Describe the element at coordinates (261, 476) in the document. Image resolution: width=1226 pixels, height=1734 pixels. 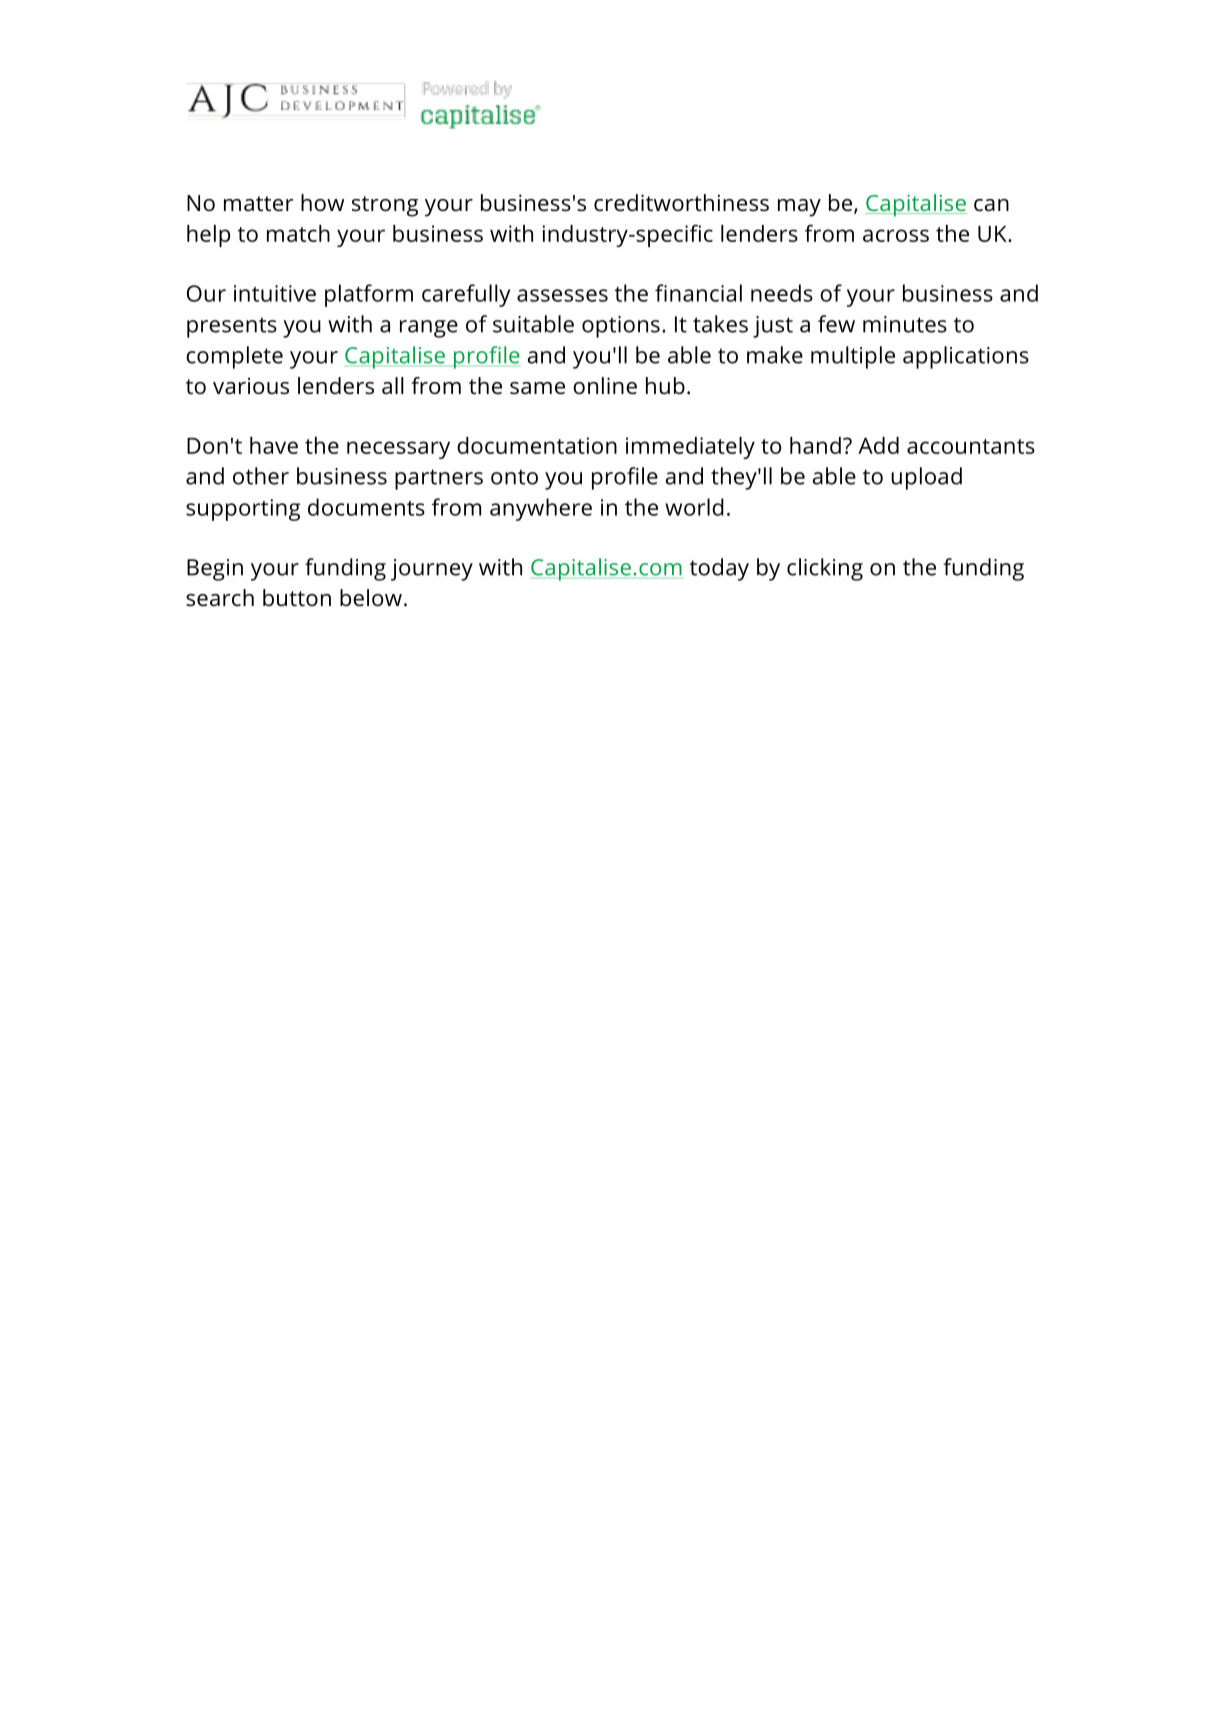
I see `other` at that location.
